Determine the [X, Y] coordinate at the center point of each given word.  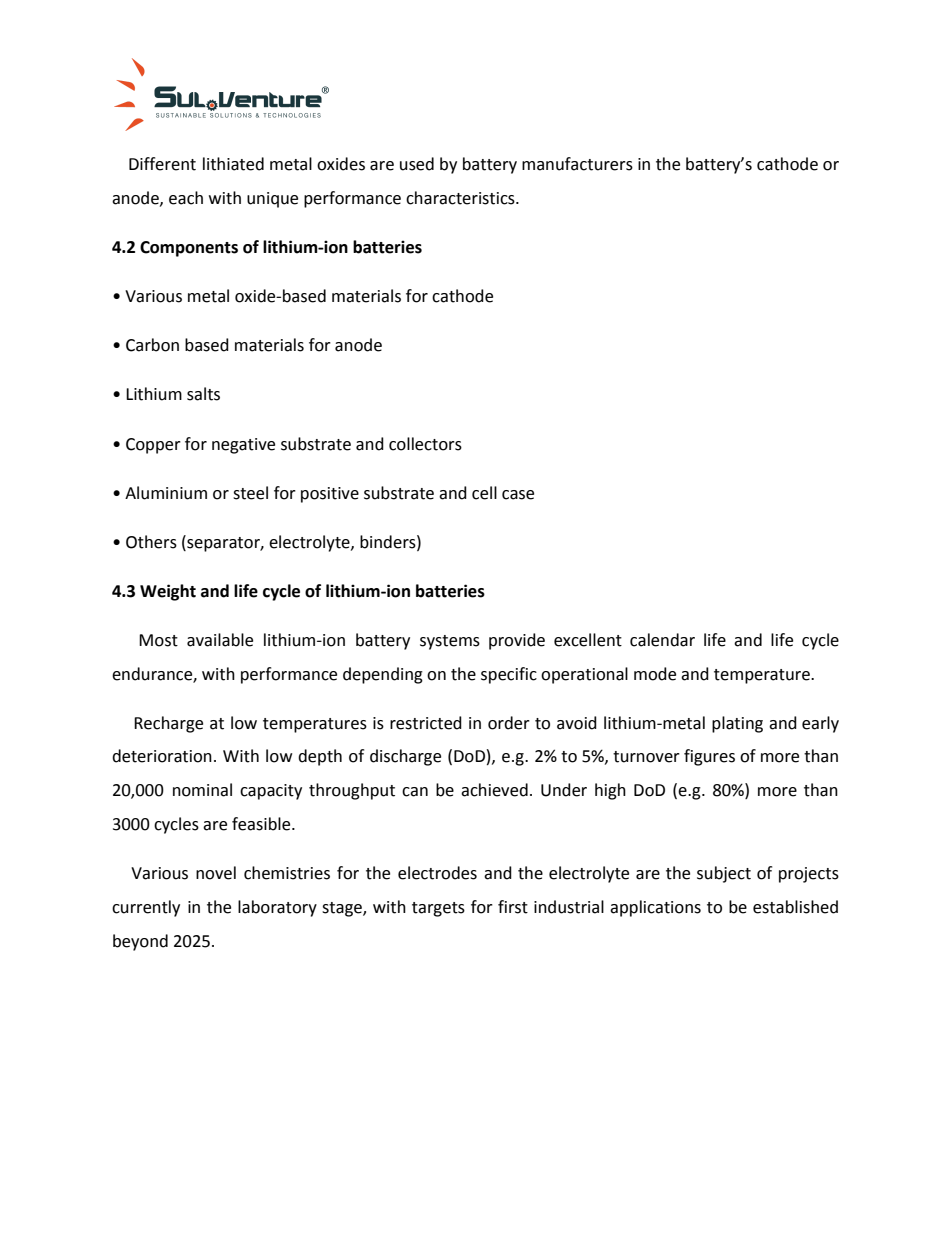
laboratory [277, 908]
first [513, 907]
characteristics [461, 198]
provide [517, 641]
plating [737, 724]
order [509, 723]
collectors [425, 444]
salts [203, 394]
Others [151, 542]
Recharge [168, 724]
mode [655, 674]
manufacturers [577, 164]
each [186, 198]
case [518, 495]
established [795, 907]
